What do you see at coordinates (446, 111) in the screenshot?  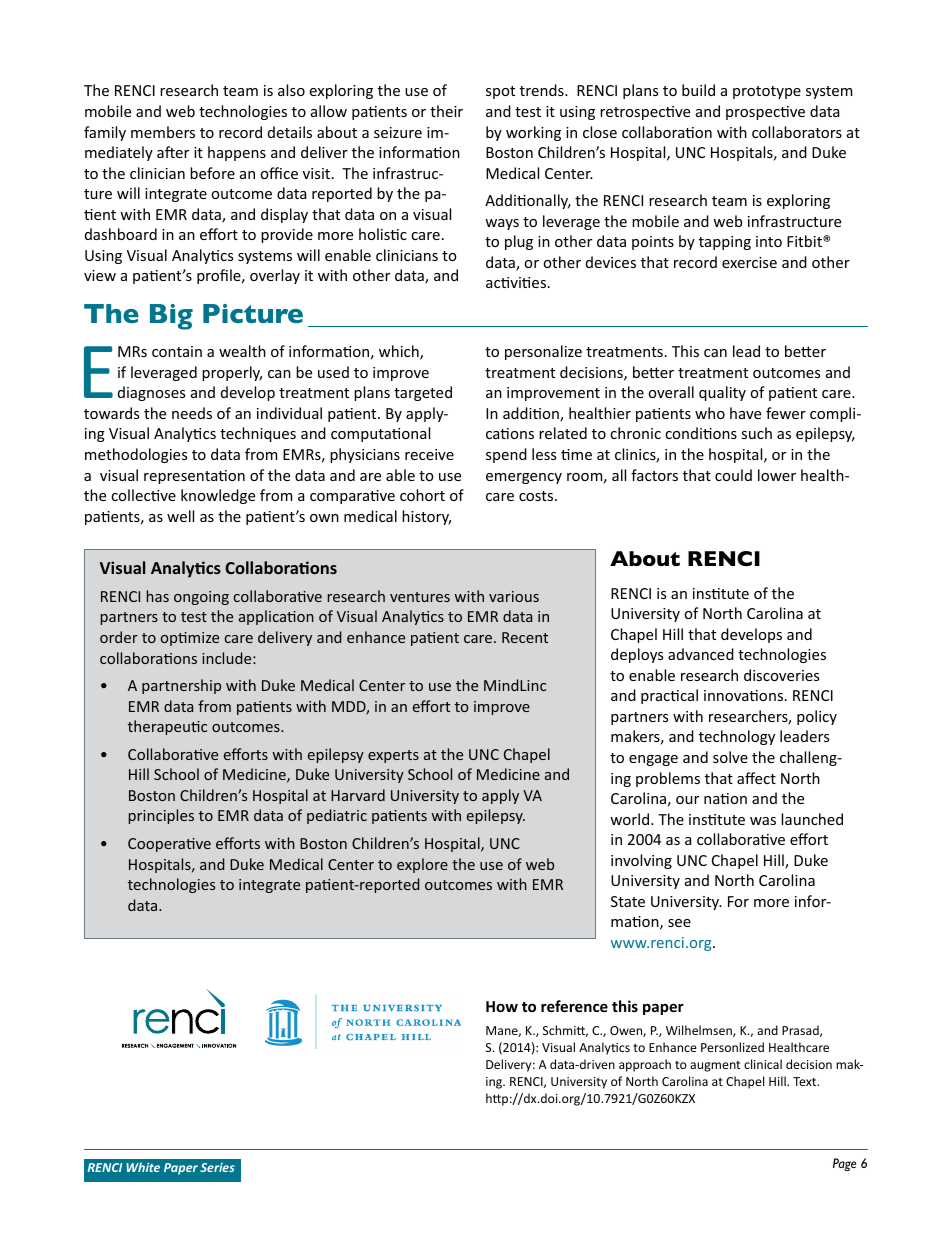 I see `their` at bounding box center [446, 111].
